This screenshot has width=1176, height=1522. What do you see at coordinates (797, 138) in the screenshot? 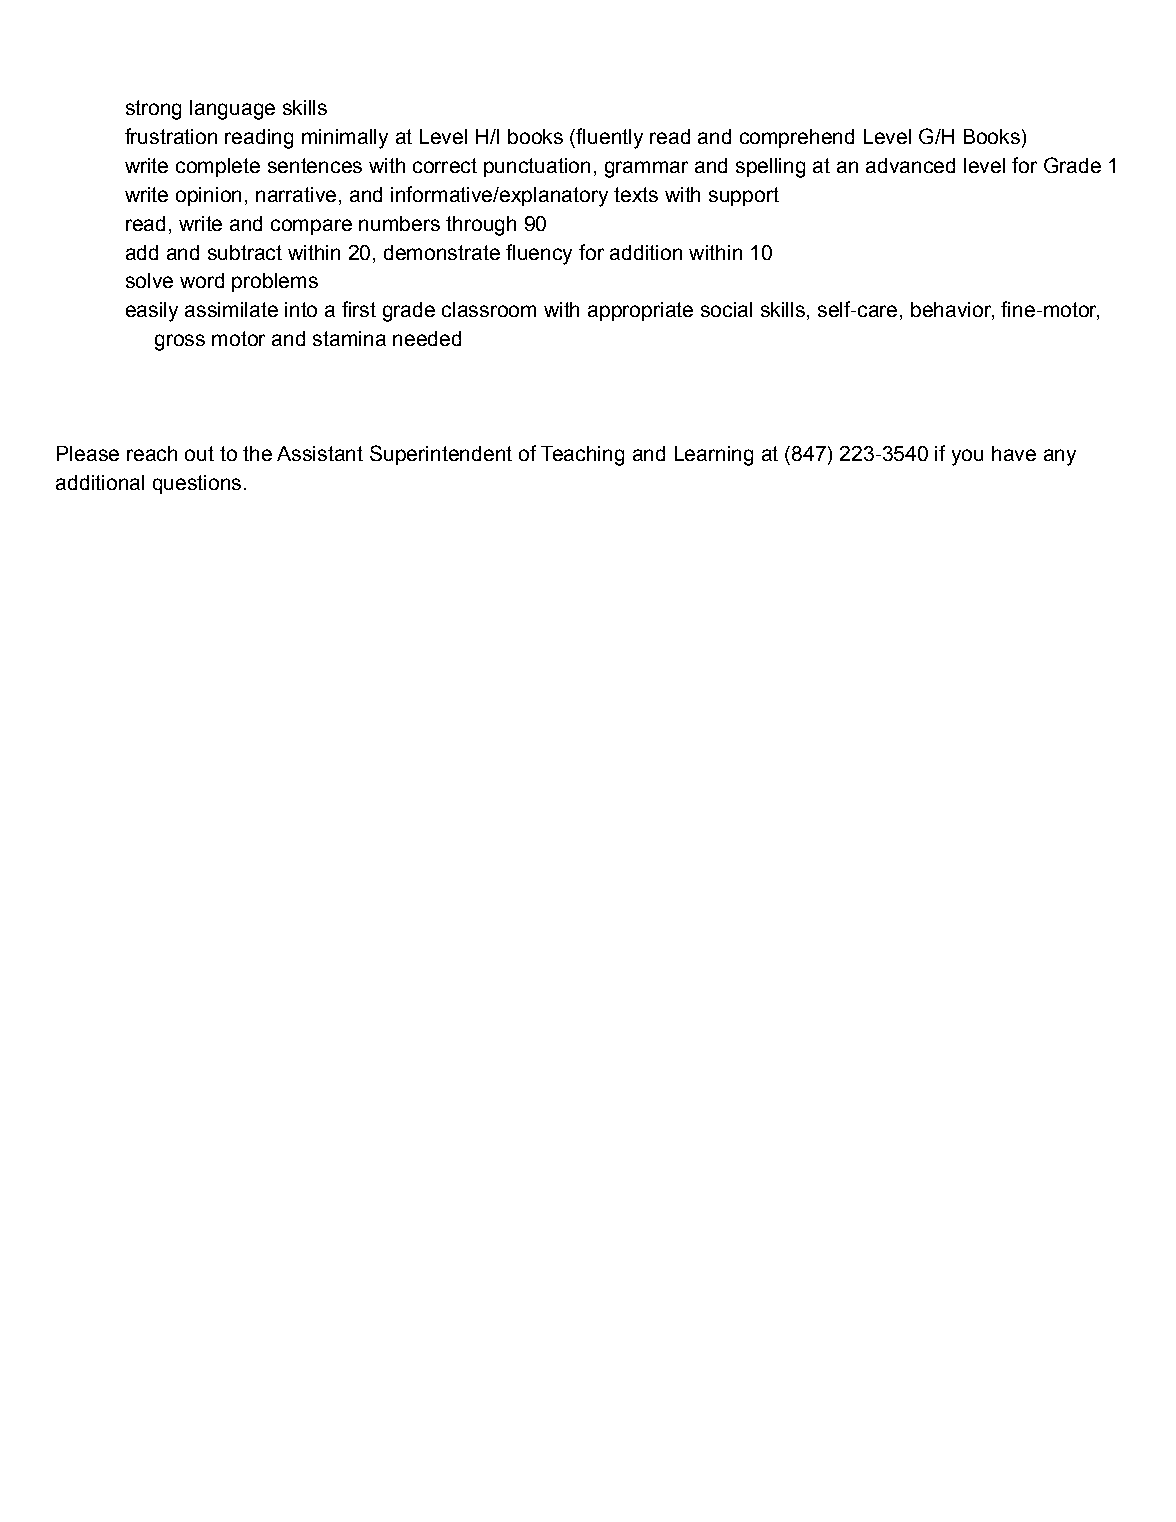
I see `comprehend` at bounding box center [797, 138].
